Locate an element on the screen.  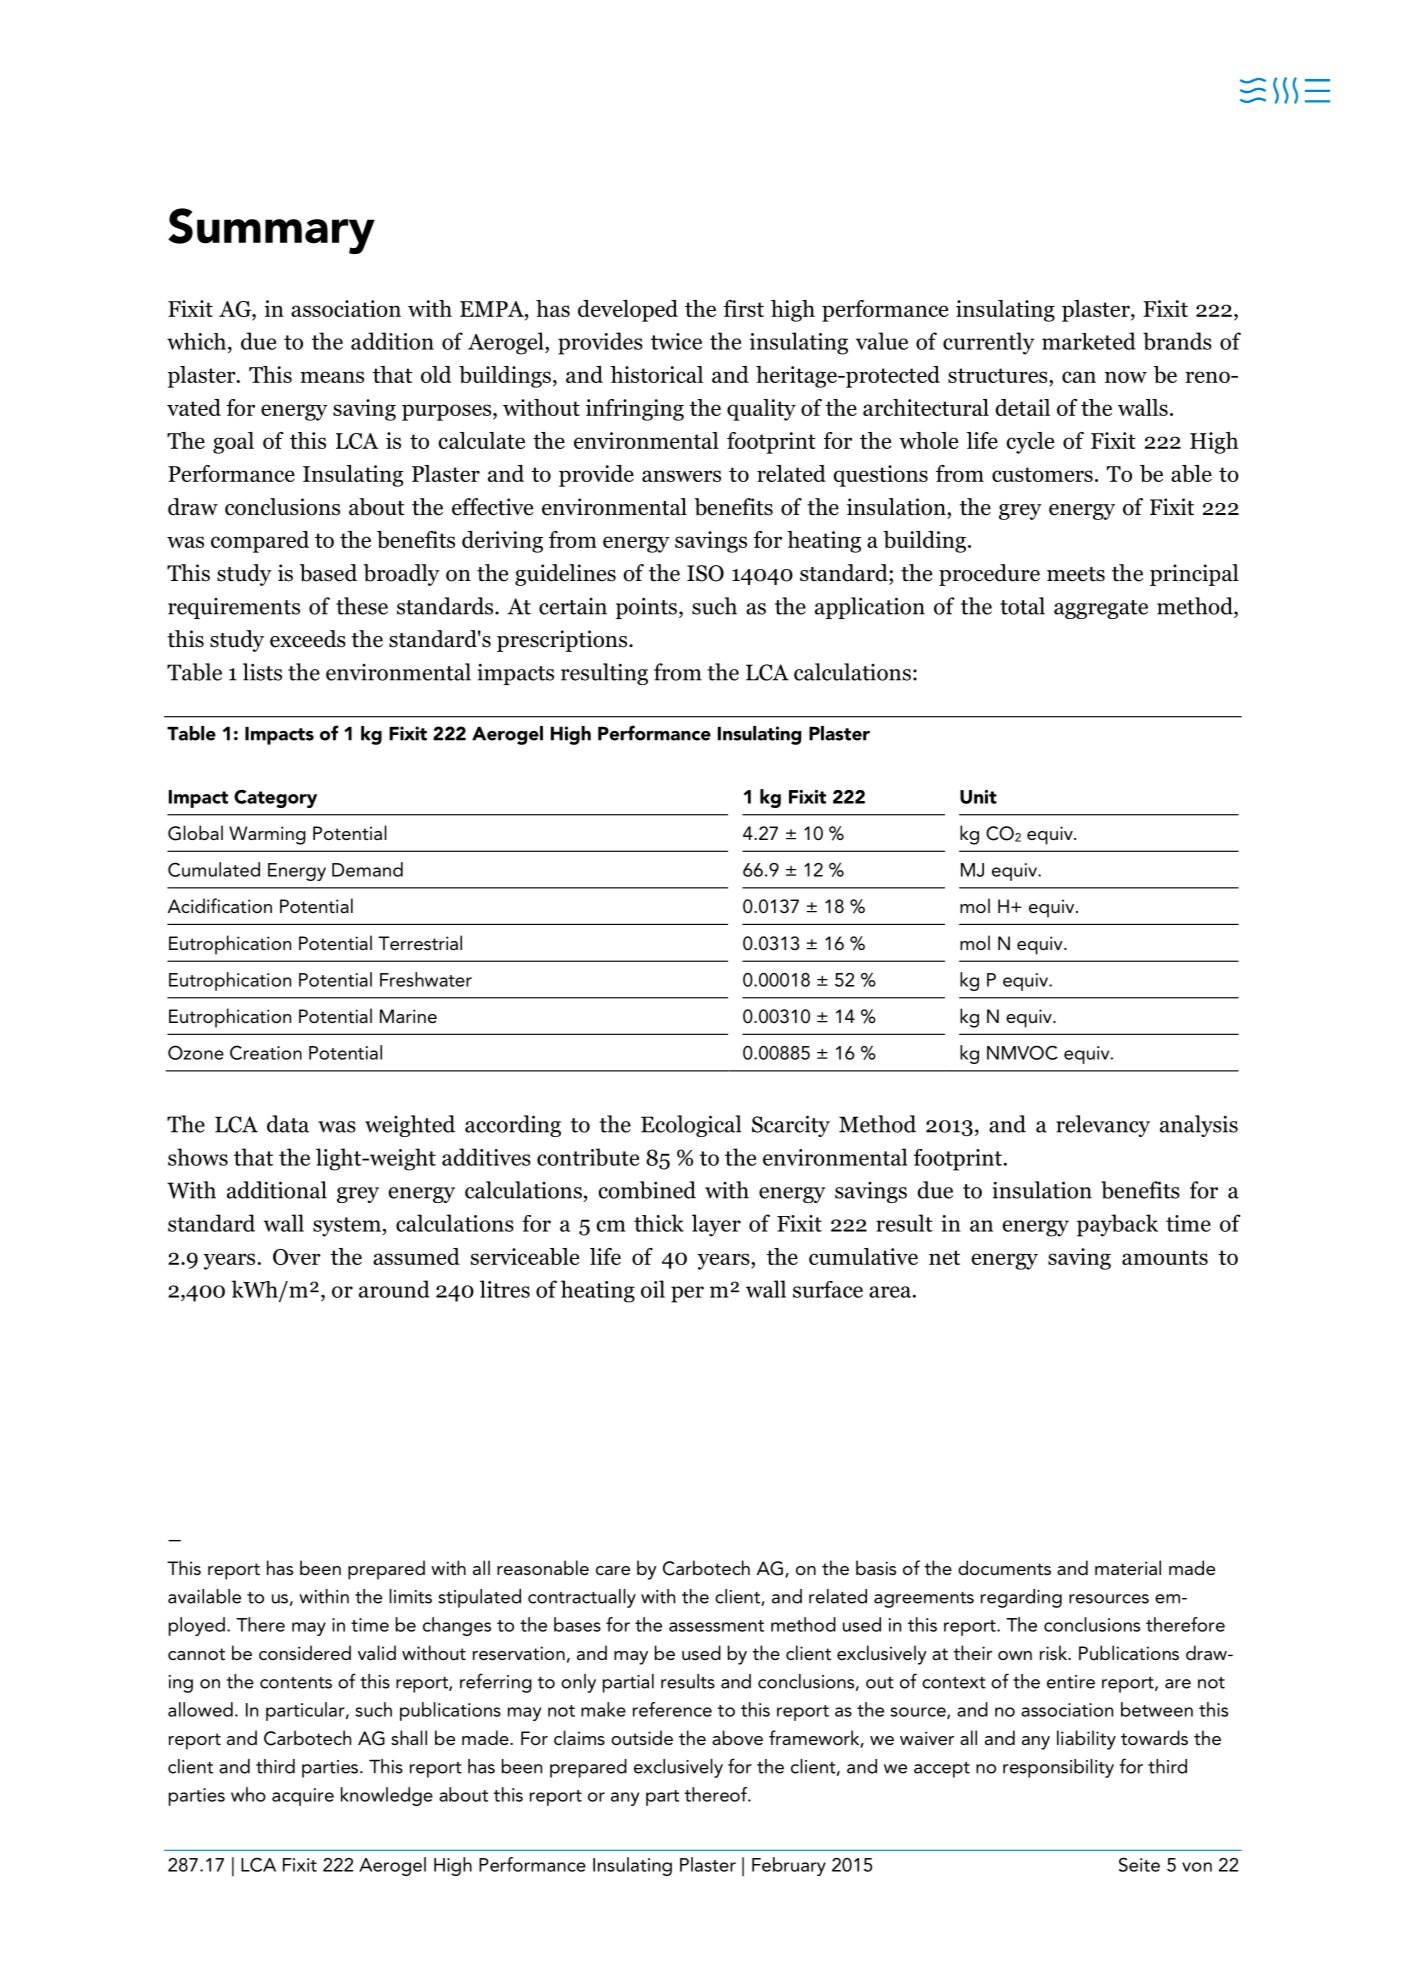
material is located at coordinates (1128, 1567).
